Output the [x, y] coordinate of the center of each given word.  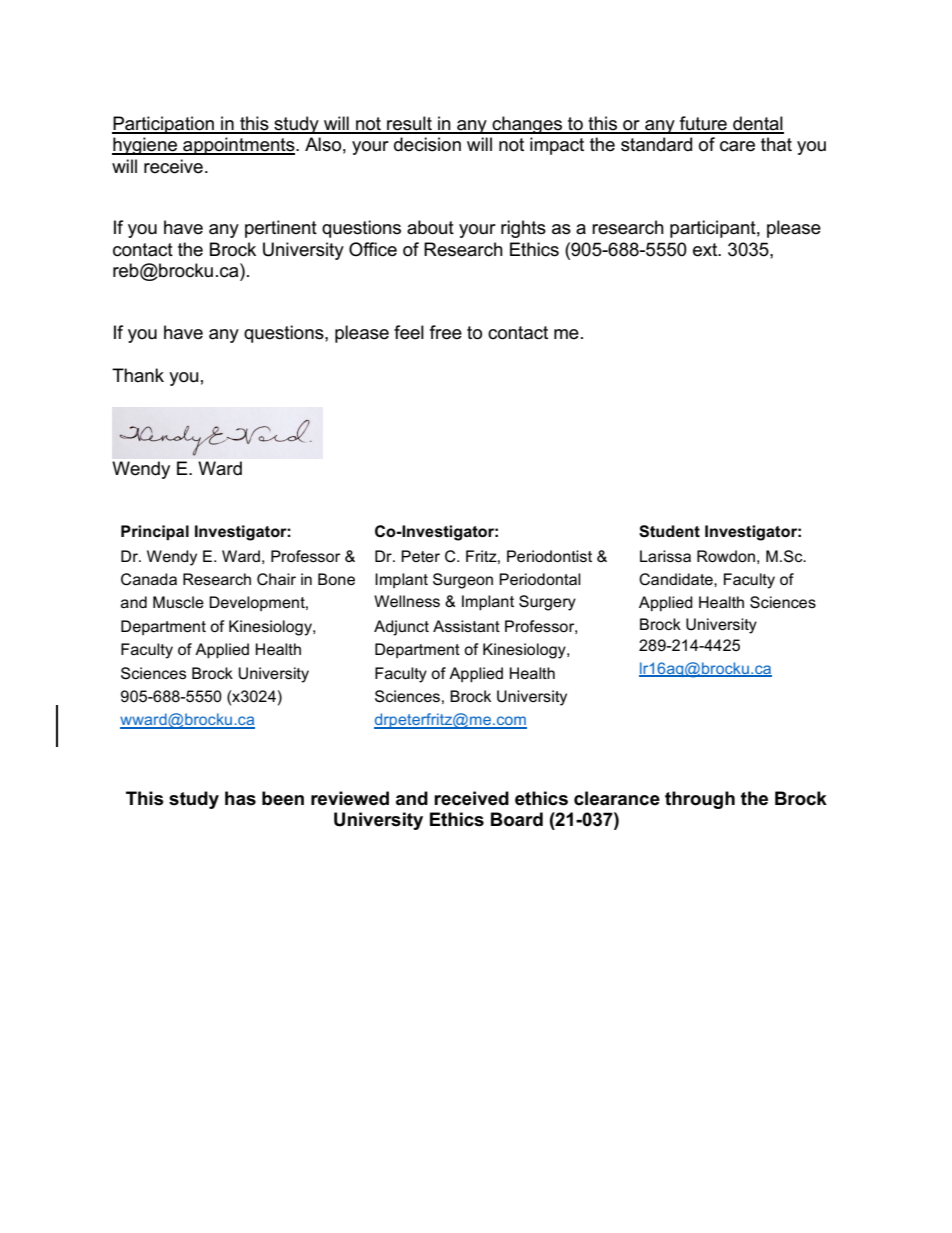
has [240, 798]
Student [669, 531]
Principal [155, 532]
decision [427, 144]
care [737, 146]
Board [517, 819]
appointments [239, 146]
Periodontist [549, 556]
